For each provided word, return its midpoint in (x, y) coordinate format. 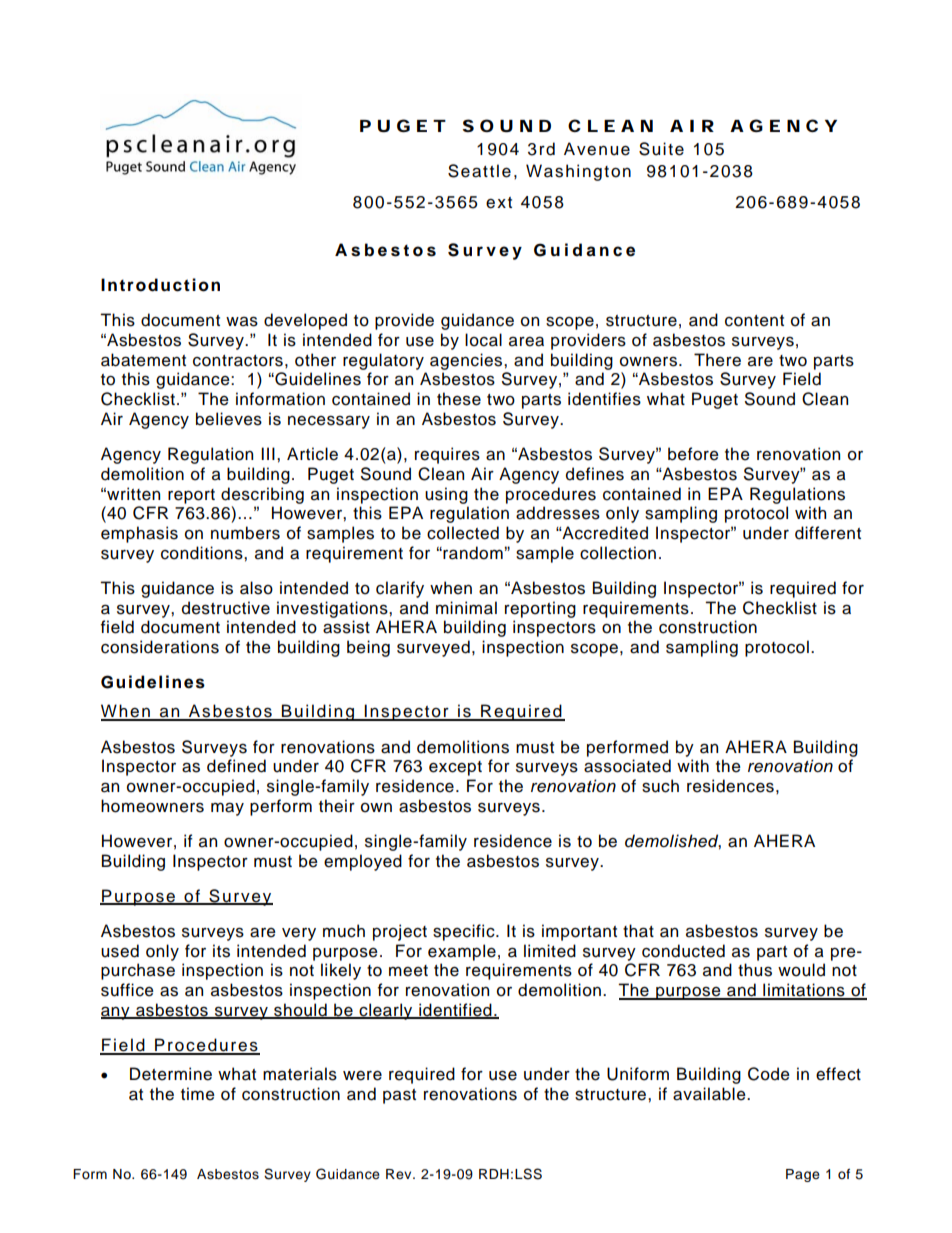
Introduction (160, 285)
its (221, 951)
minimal (466, 608)
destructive (226, 608)
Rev (400, 1174)
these (459, 399)
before (693, 454)
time (198, 1094)
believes (229, 419)
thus (755, 970)
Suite (661, 149)
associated (627, 766)
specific (465, 932)
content (754, 321)
